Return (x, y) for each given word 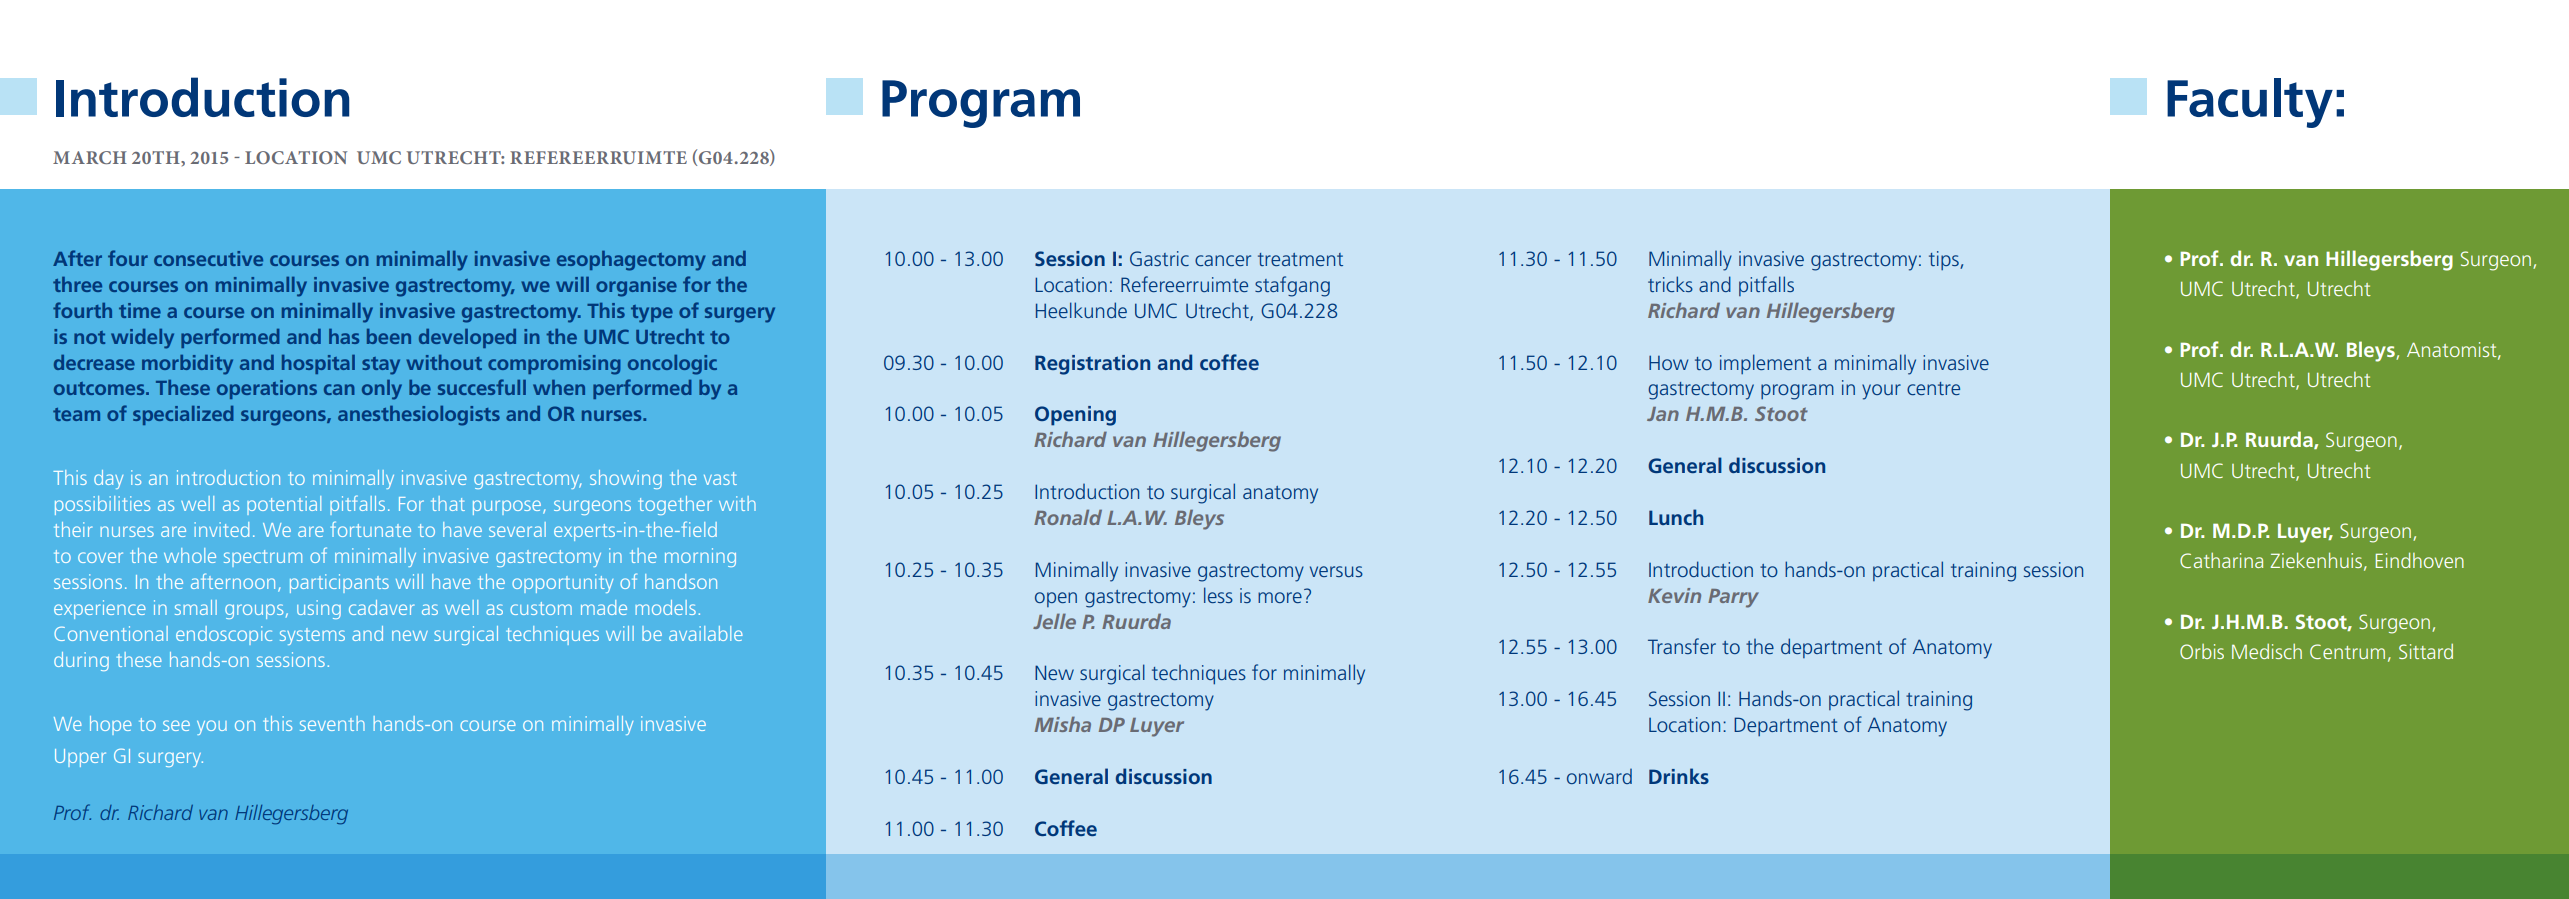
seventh (332, 723)
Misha (1063, 724)
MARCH (90, 157)
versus (1336, 571)
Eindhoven (2419, 560)
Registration (1092, 365)
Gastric (1159, 258)
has (344, 336)
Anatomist (2453, 350)
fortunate (371, 529)
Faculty (2250, 103)
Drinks (1679, 776)
